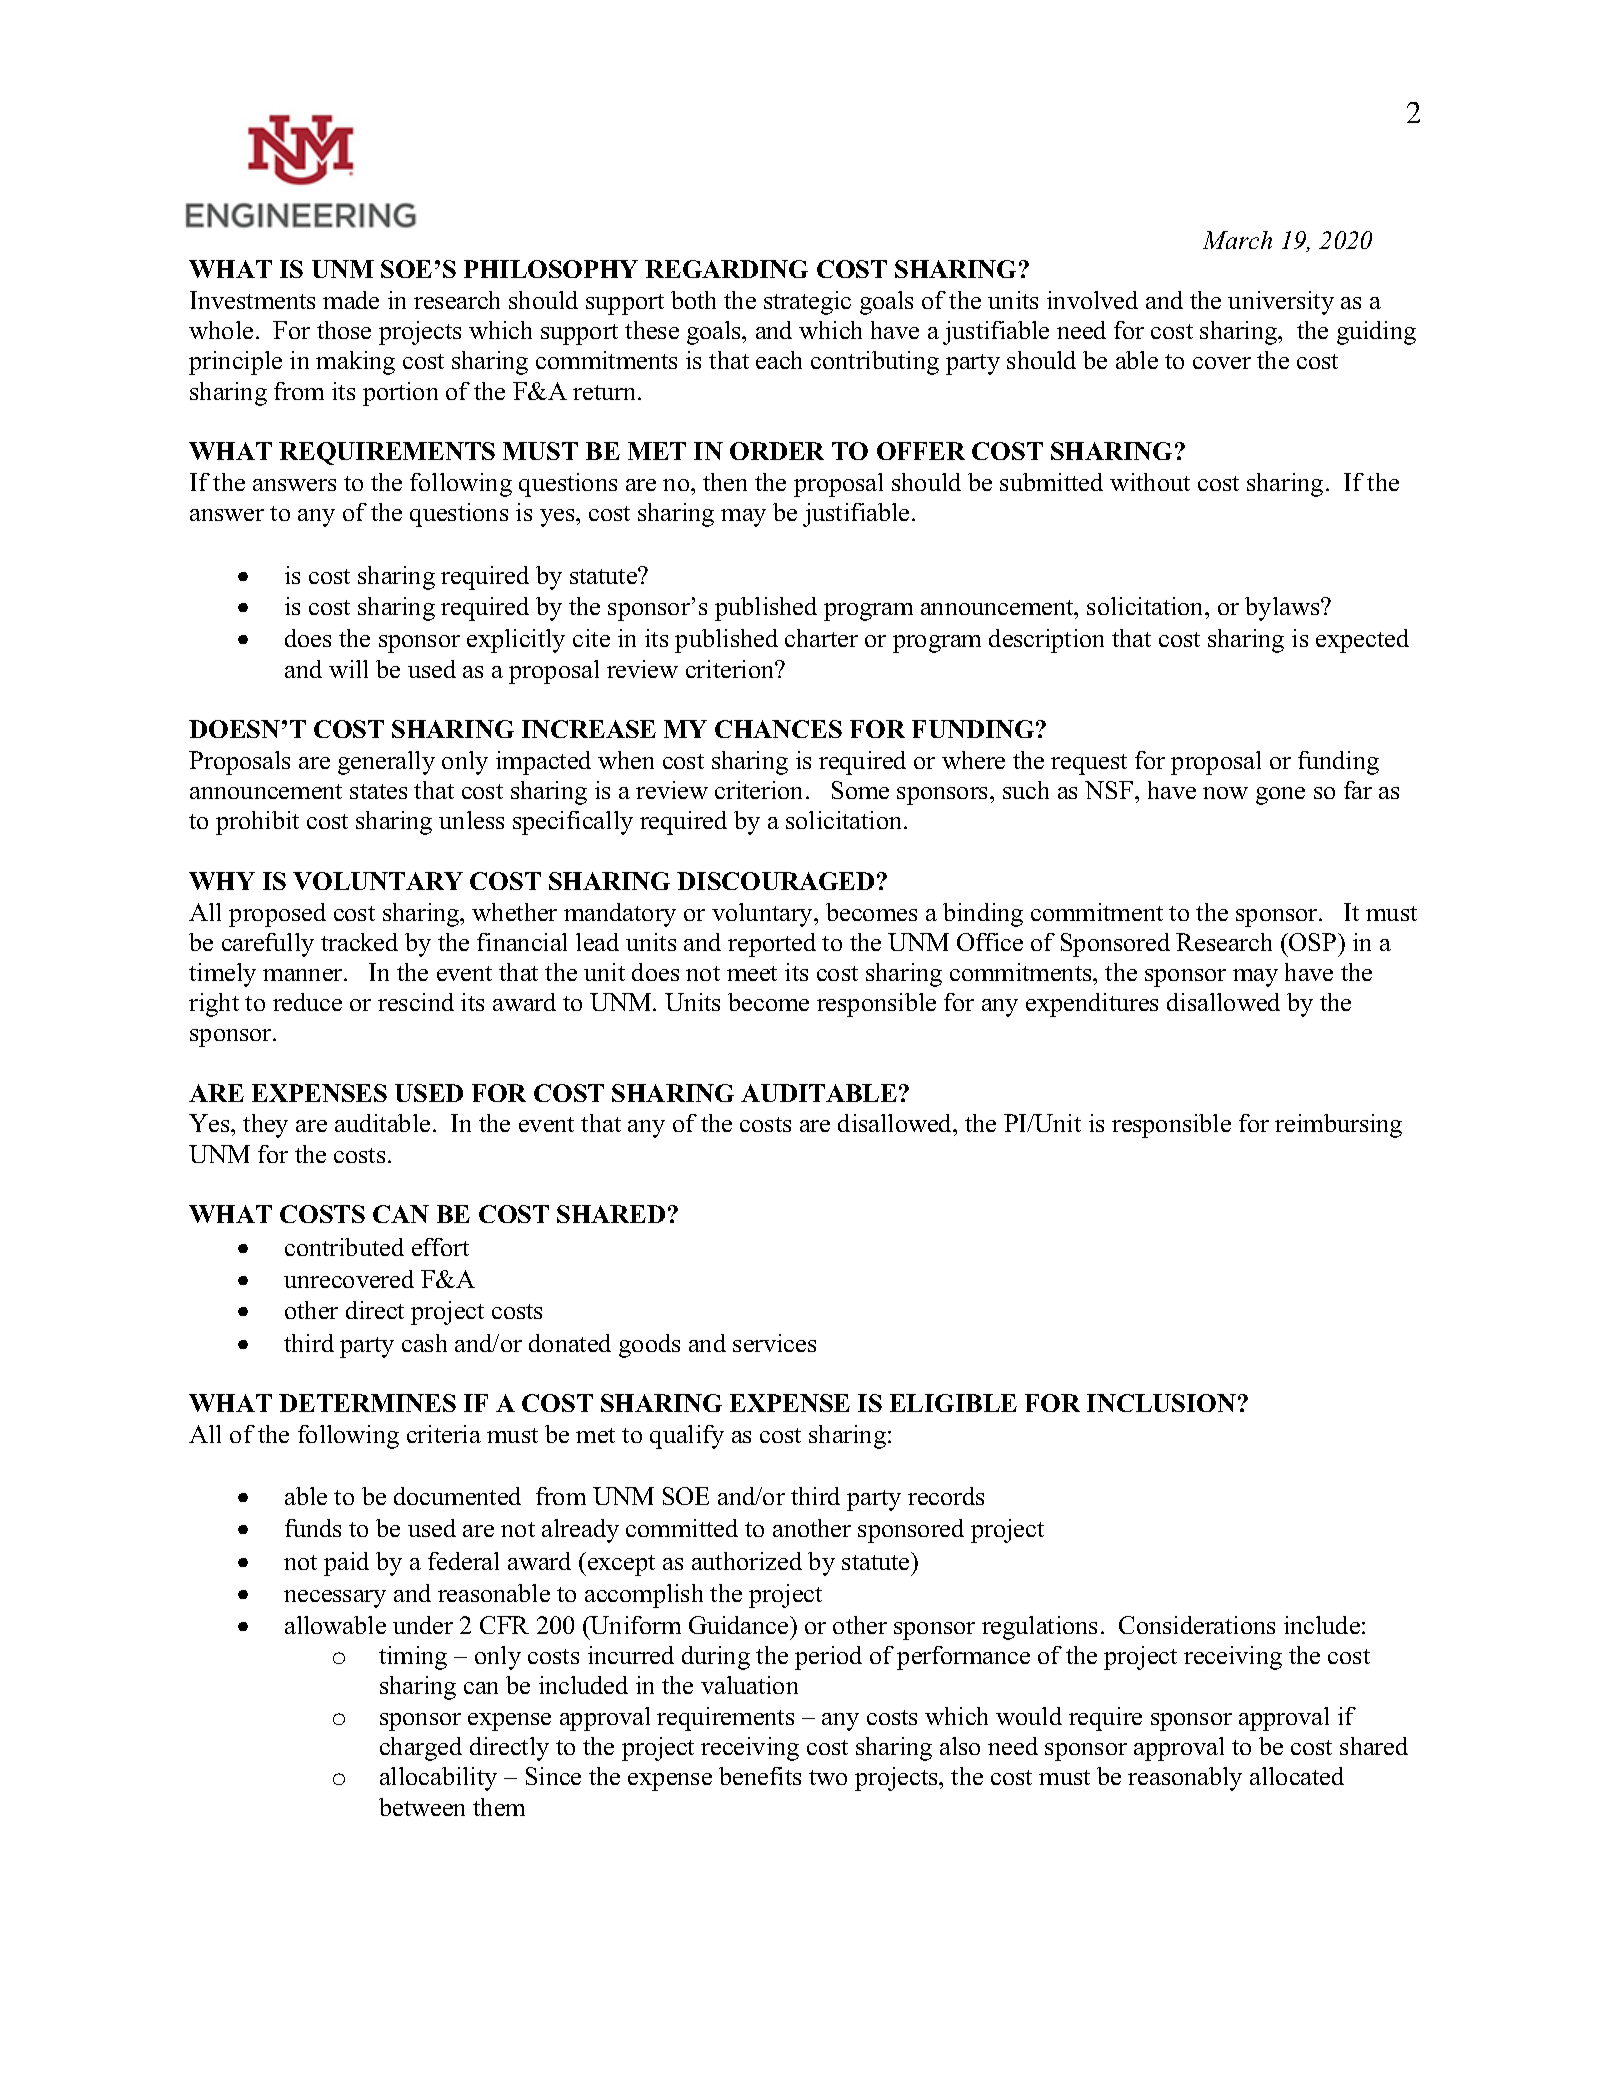 The height and width of the page is (2086, 1612). Describe the element at coordinates (344, 1247) in the page. I see `contributed` at that location.
